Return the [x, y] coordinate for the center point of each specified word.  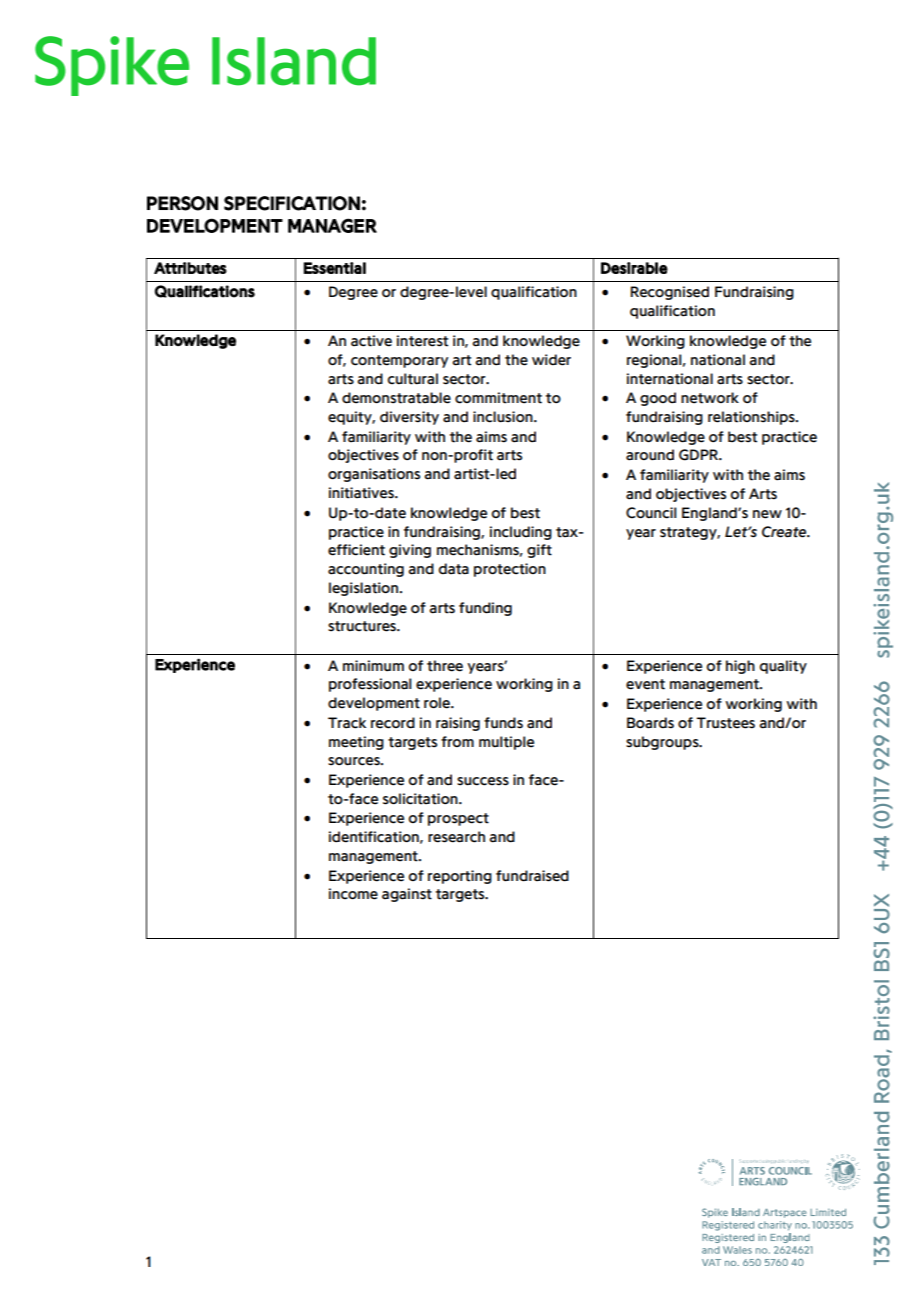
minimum [373, 665]
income [353, 894]
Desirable [634, 268]
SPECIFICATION [292, 203]
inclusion [504, 417]
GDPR [700, 455]
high [740, 667]
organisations [374, 475]
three [445, 666]
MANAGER [332, 225]
